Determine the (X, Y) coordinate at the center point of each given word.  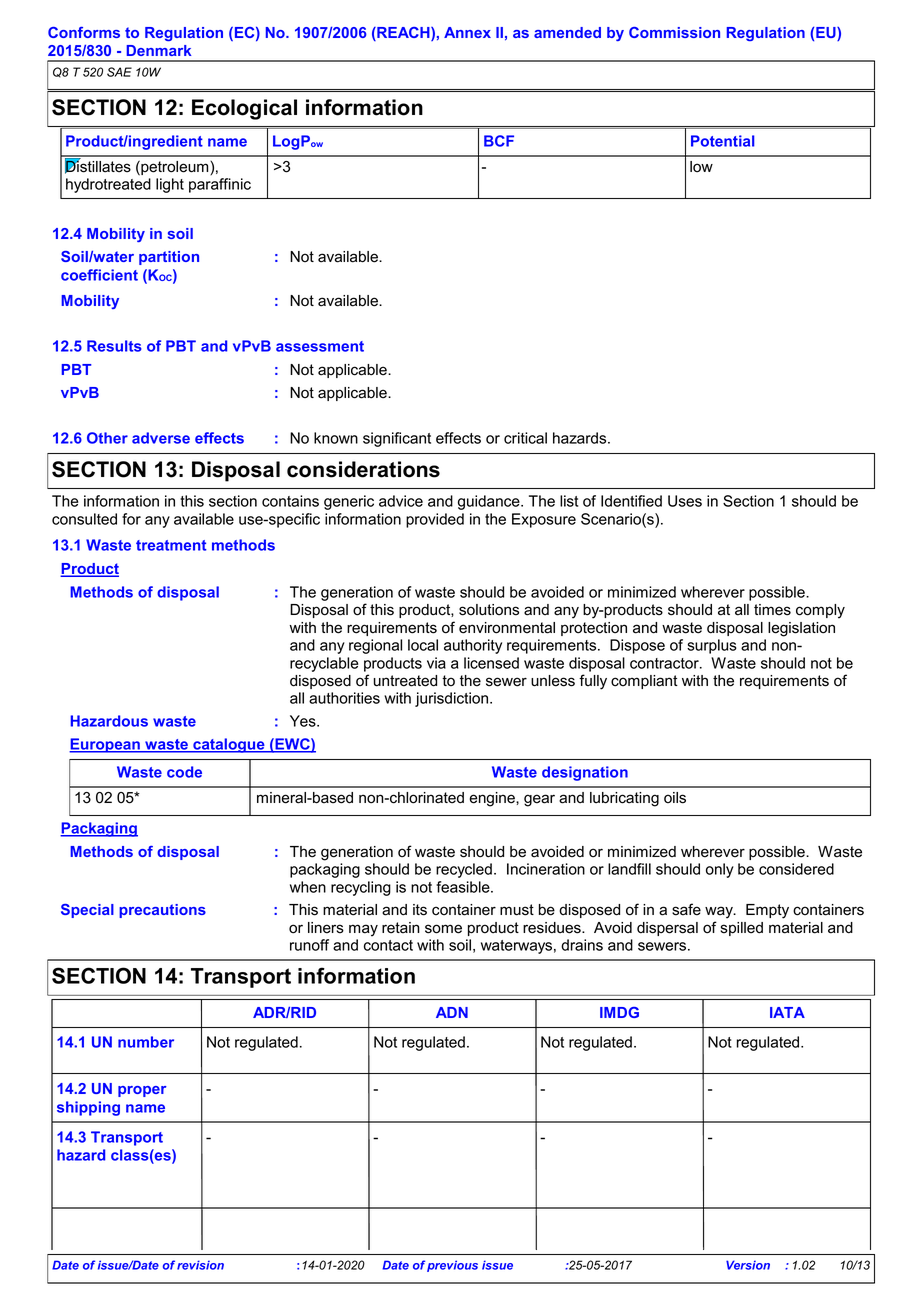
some (443, 929)
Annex (467, 32)
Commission (674, 32)
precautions (162, 911)
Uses (685, 501)
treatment (171, 545)
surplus (712, 646)
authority (473, 646)
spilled (742, 929)
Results (114, 346)
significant (397, 439)
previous (452, 1266)
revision (200, 1265)
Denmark (158, 50)
